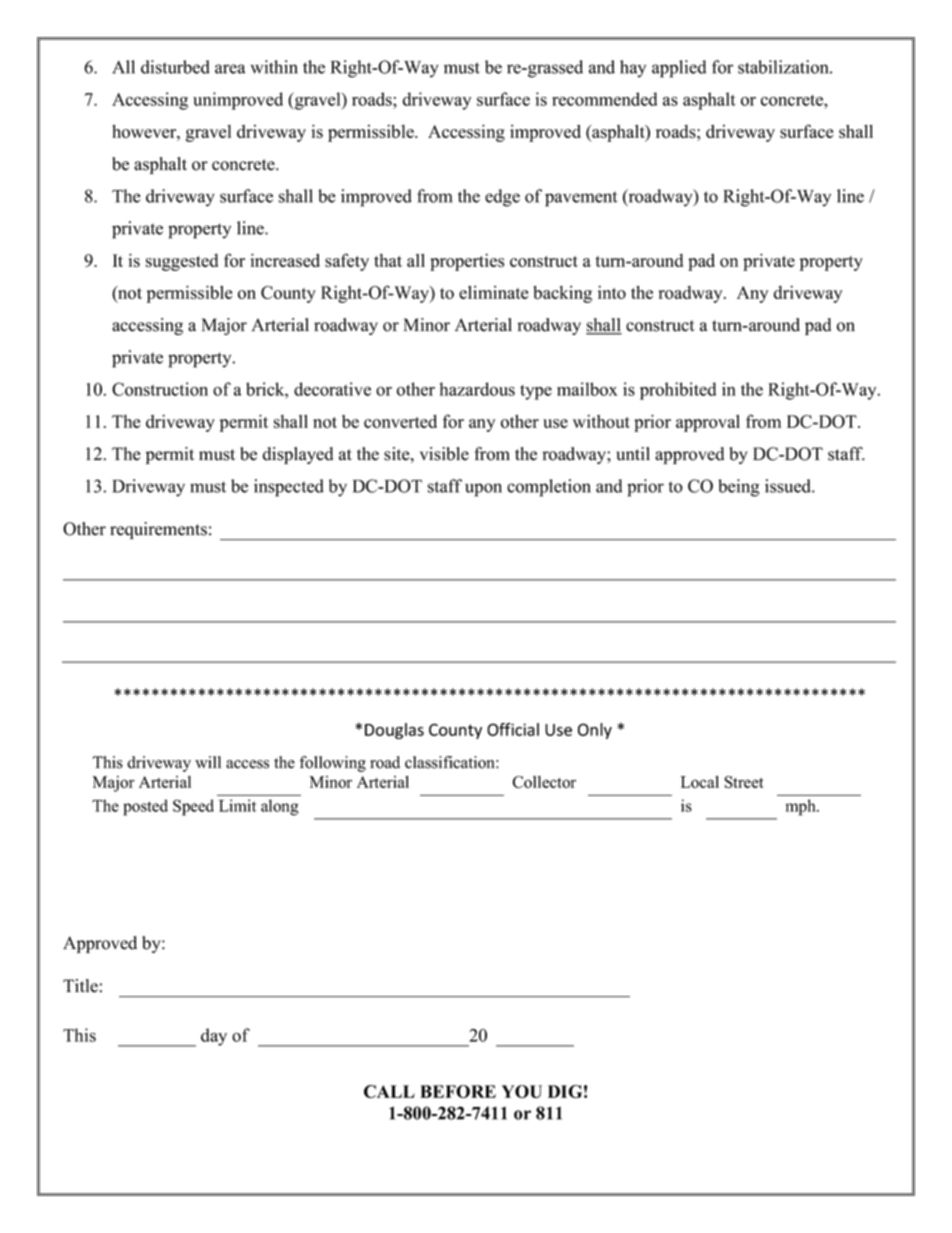  I want to click on day, so click(214, 1037).
